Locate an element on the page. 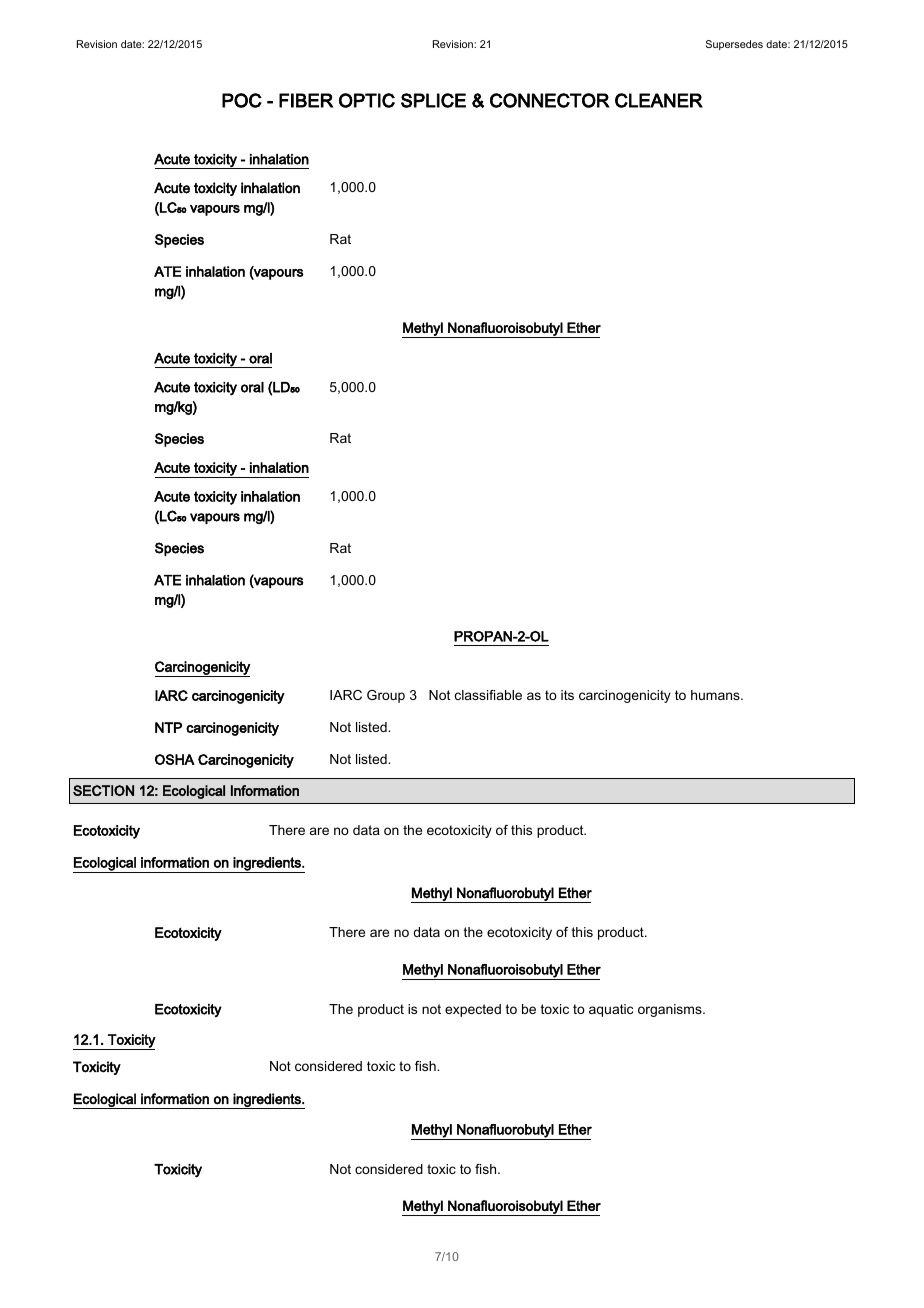 The height and width of the page is (1308, 924). OPTIC is located at coordinates (367, 100).
